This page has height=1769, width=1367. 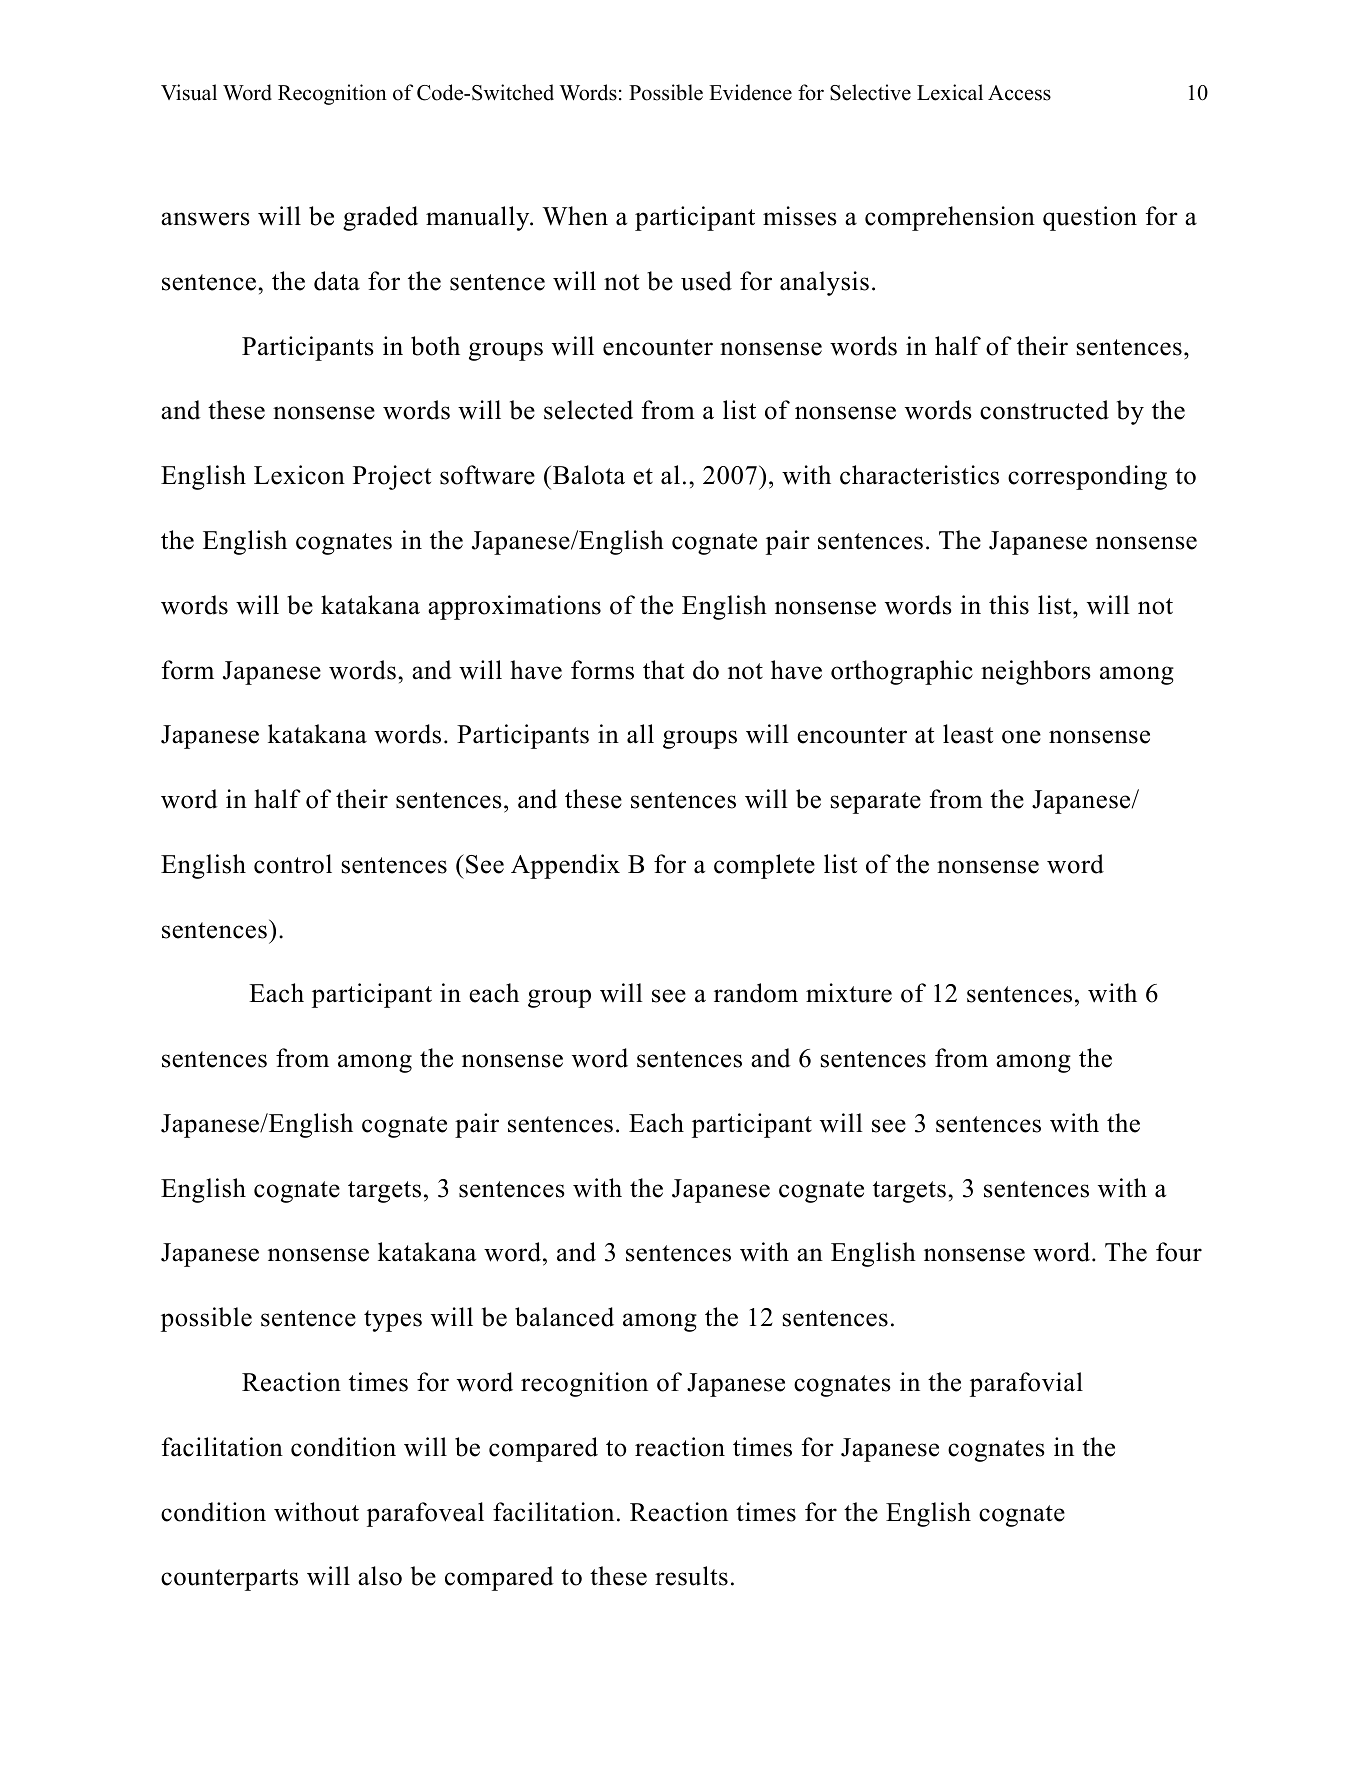 I want to click on mixture, so click(x=849, y=993).
